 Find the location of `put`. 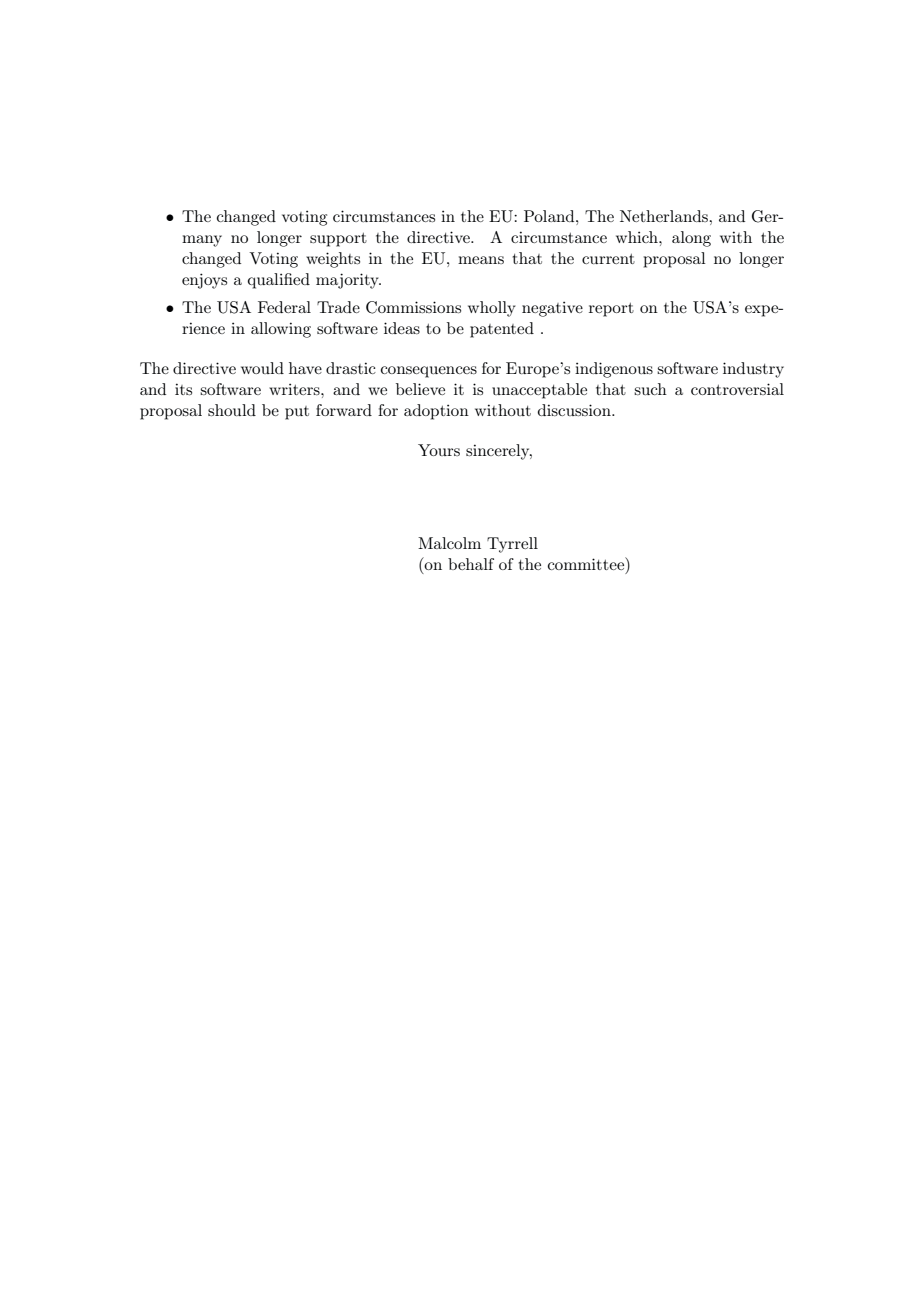

put is located at coordinates (297, 413).
